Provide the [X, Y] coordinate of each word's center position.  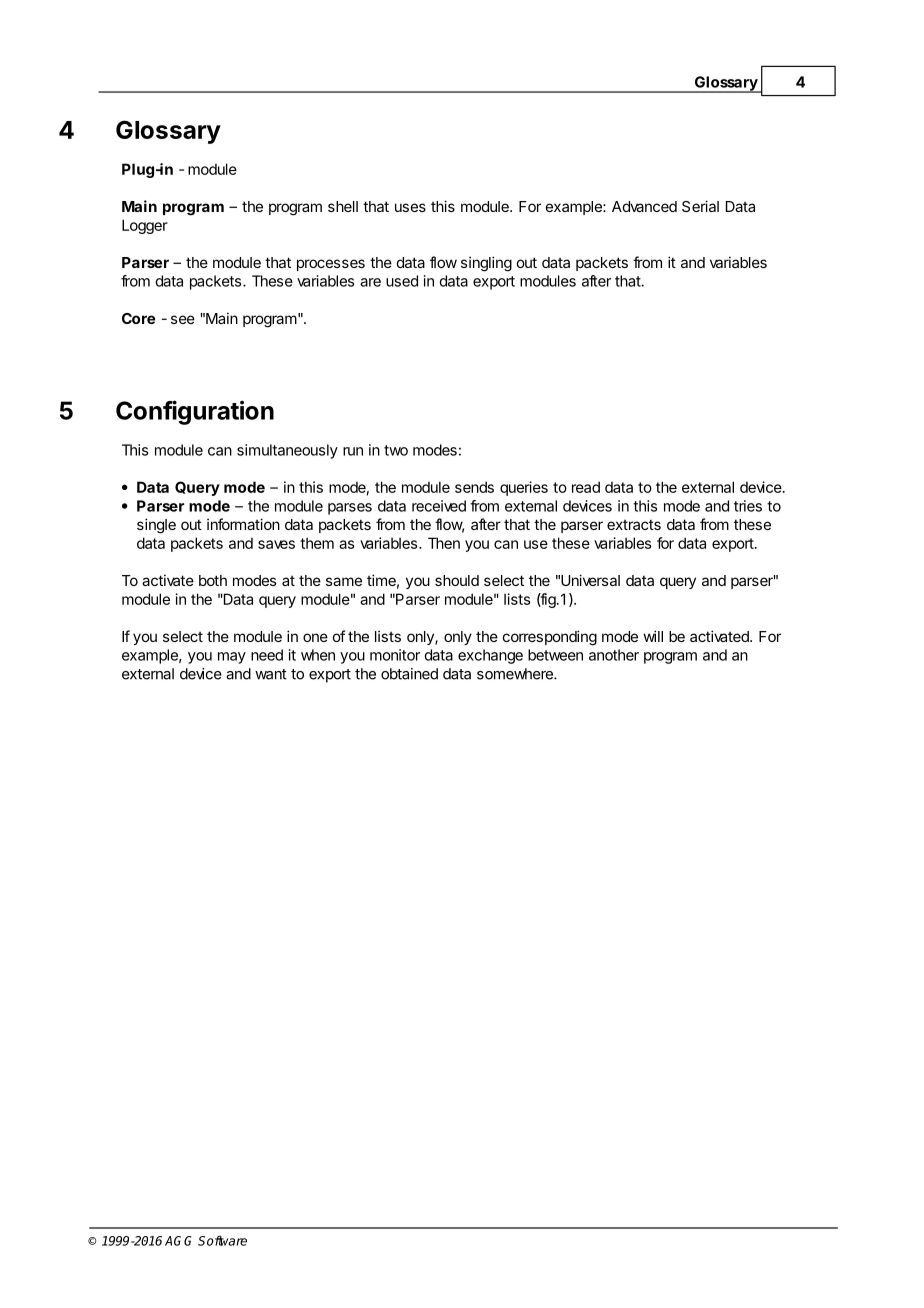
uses [410, 207]
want [271, 674]
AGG [178, 1241]
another [614, 655]
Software [222, 1240]
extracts [634, 524]
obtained [409, 674]
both [213, 580]
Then [444, 543]
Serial [700, 206]
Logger [145, 226]
